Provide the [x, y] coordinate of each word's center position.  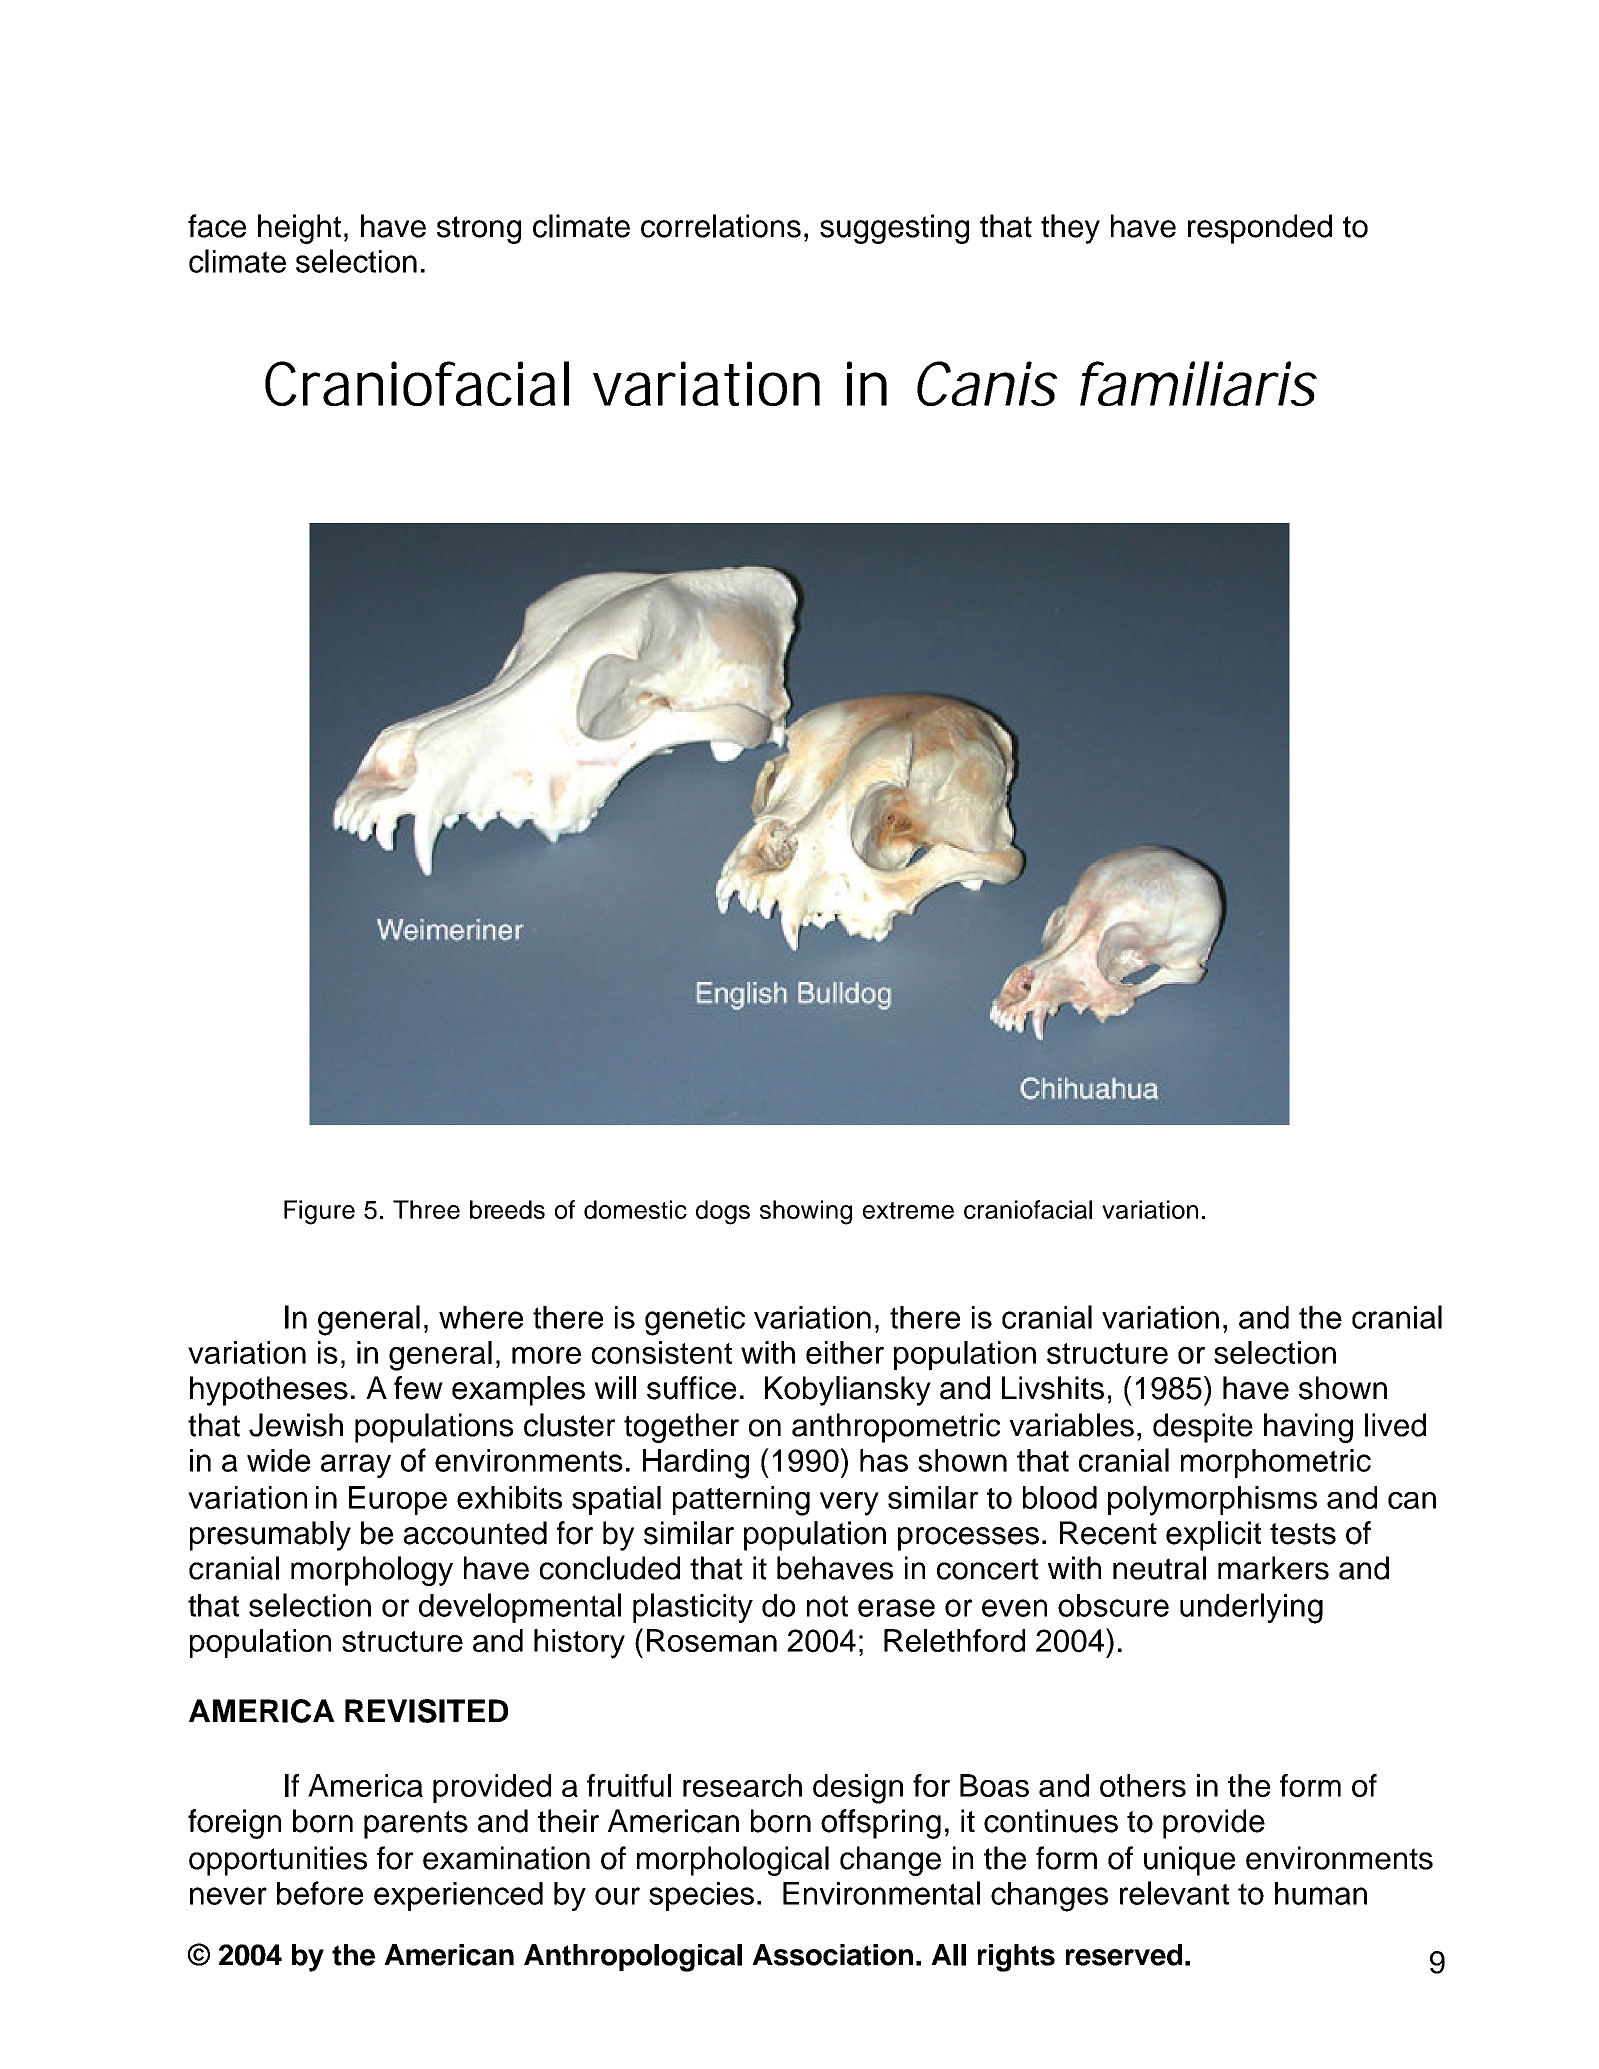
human [1321, 1893]
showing [806, 1212]
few [418, 1388]
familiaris [1198, 383]
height [299, 229]
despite [1203, 1428]
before [320, 1893]
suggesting [894, 229]
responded [1260, 229]
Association [832, 1955]
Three [426, 1209]
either [845, 1352]
